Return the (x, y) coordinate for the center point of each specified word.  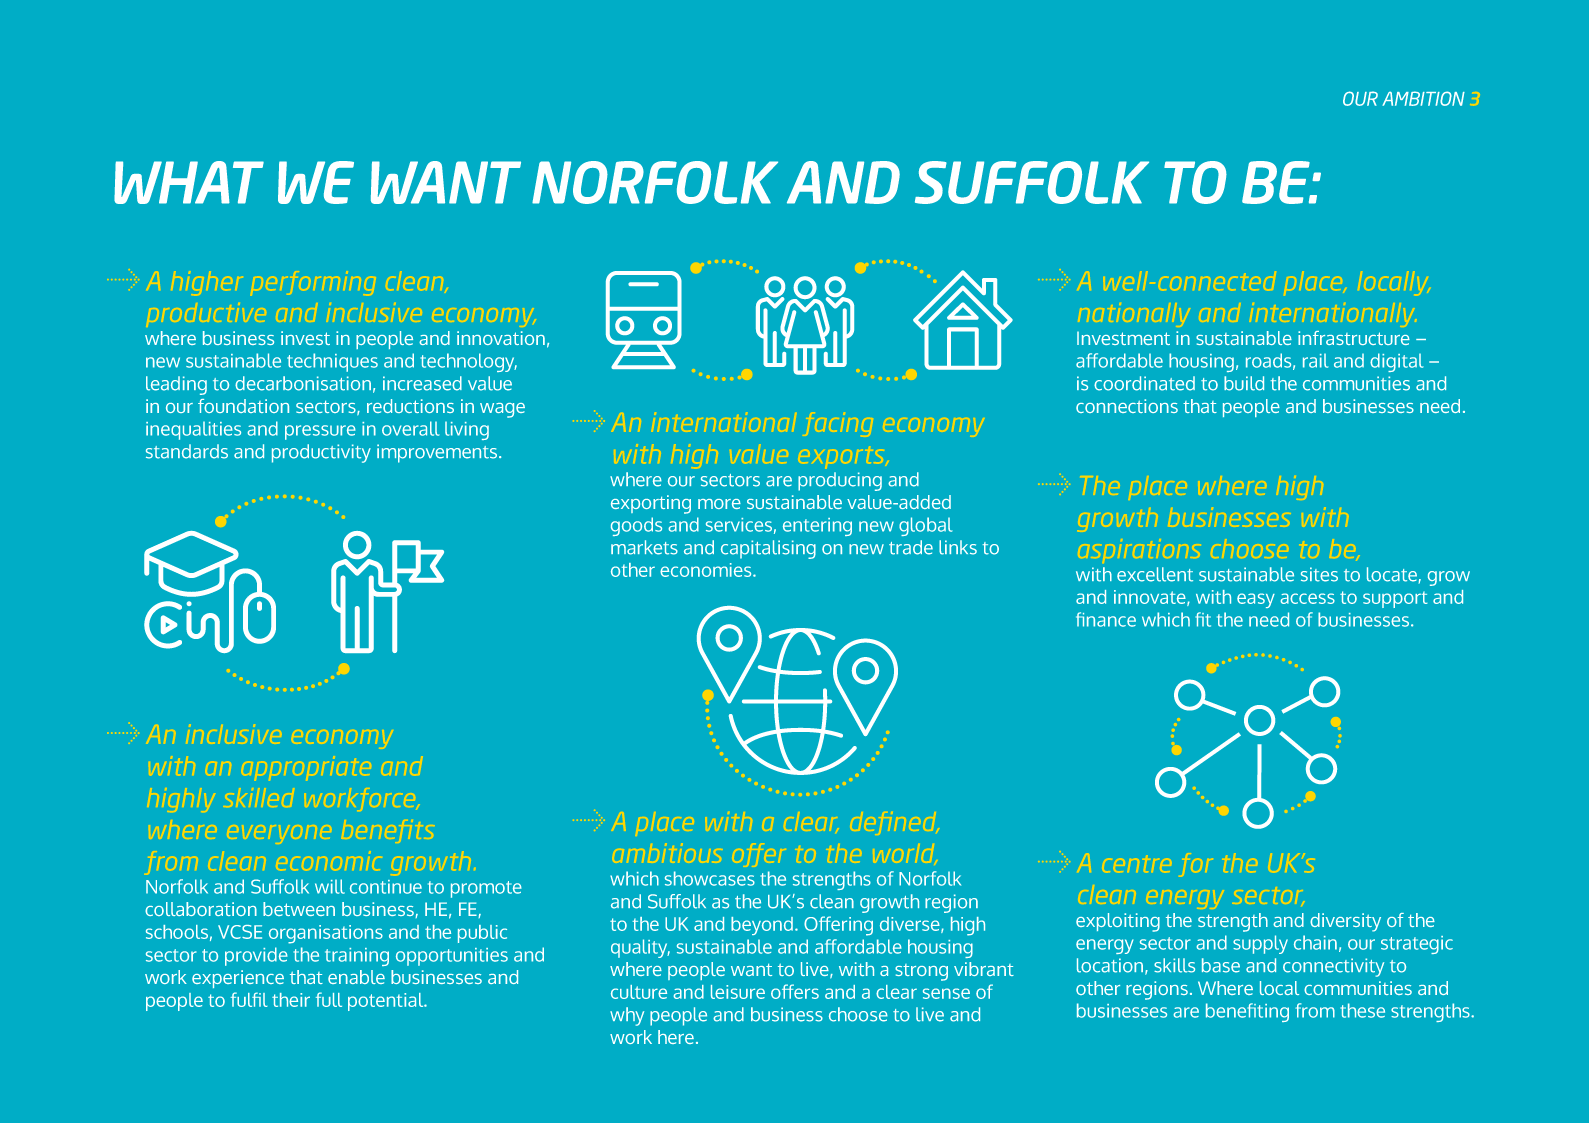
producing (840, 481)
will (330, 886)
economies (707, 570)
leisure (738, 992)
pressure (320, 432)
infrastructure (1354, 338)
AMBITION (1423, 98)
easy (1256, 600)
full (329, 999)
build (1244, 383)
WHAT (189, 182)
